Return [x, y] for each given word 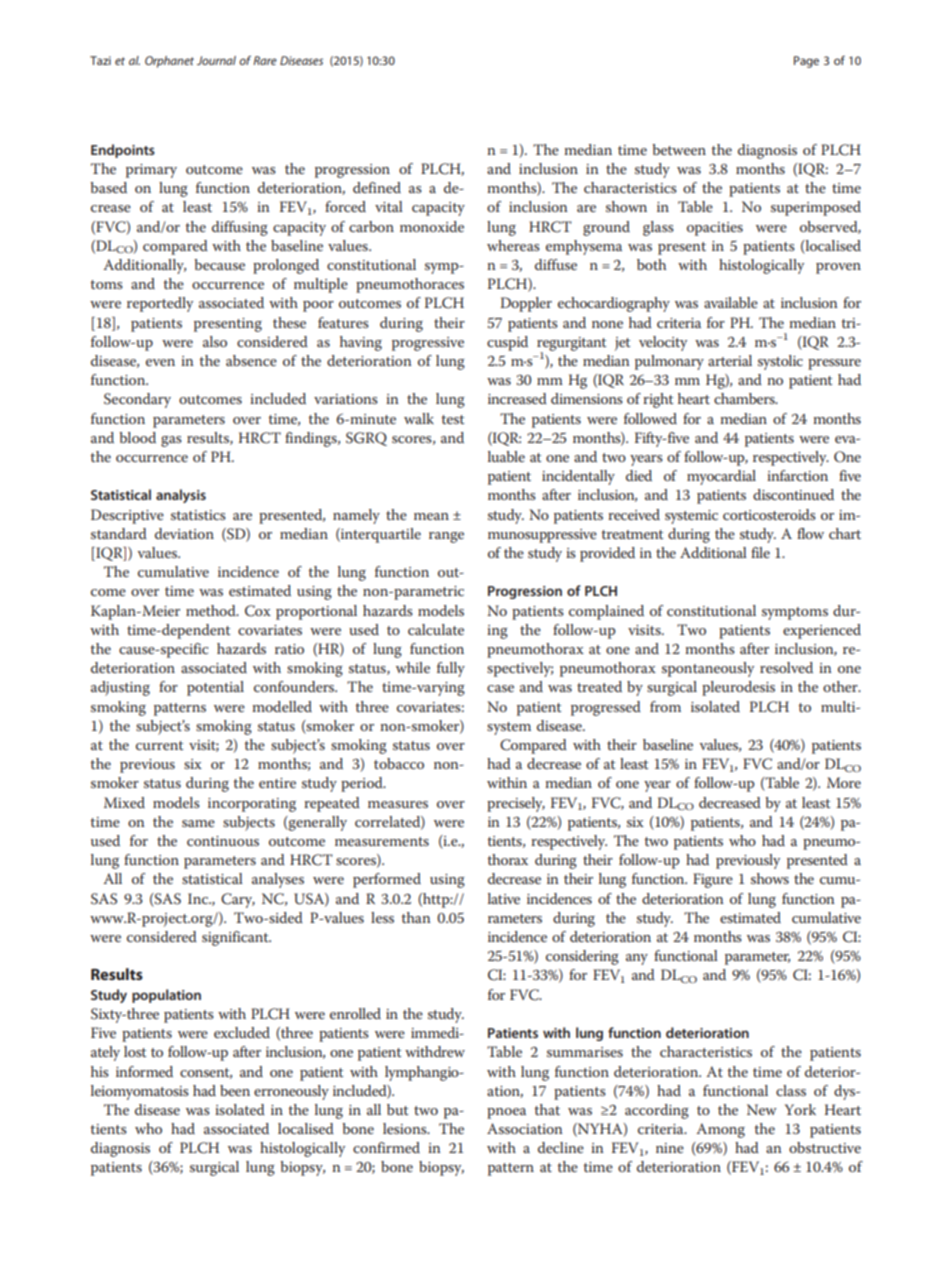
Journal [216, 60]
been [235, 1090]
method [212, 610]
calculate [436, 629]
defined [377, 187]
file [760, 552]
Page [806, 62]
